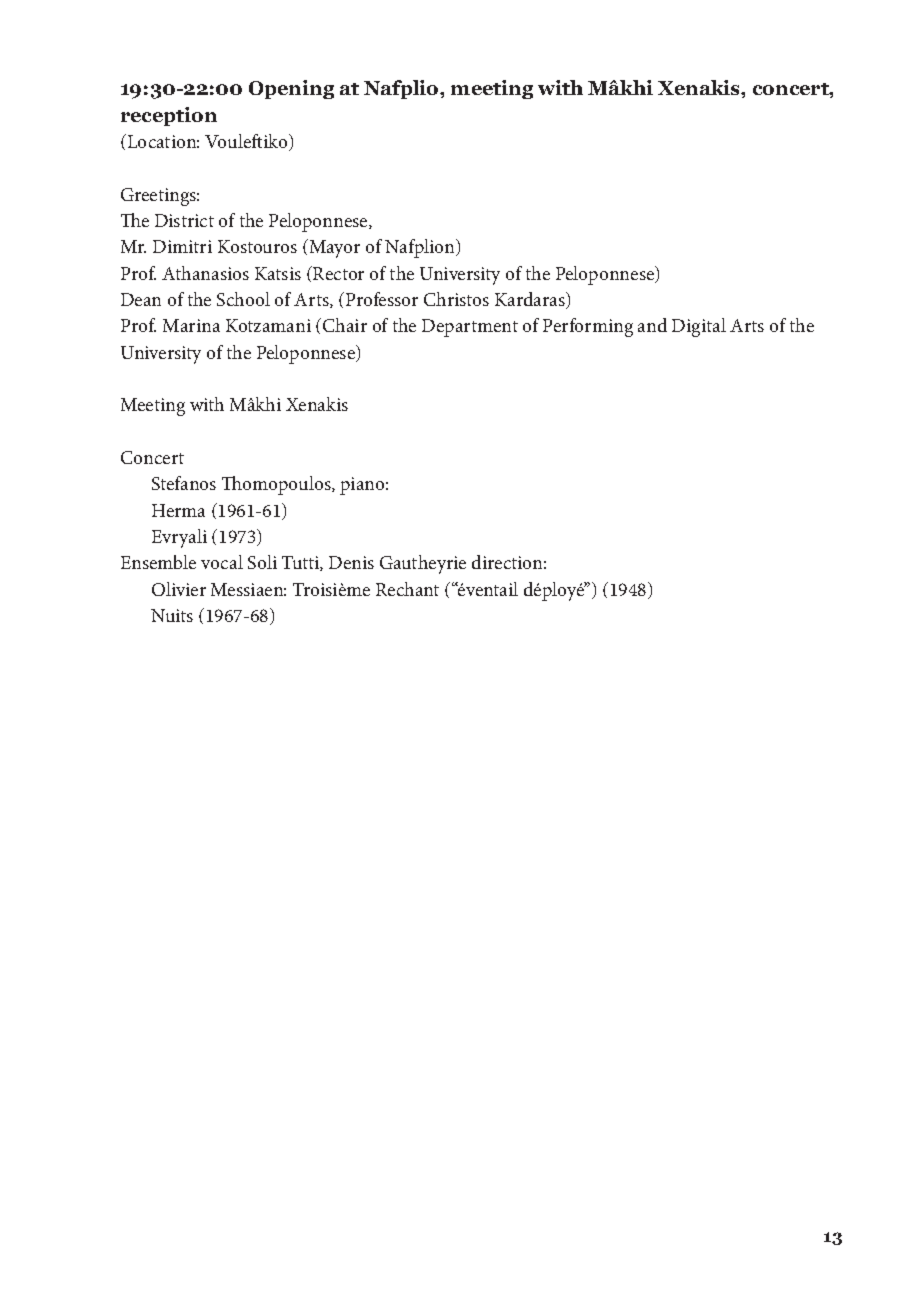  What do you see at coordinates (351, 562) in the page?
I see `Denis` at bounding box center [351, 562].
